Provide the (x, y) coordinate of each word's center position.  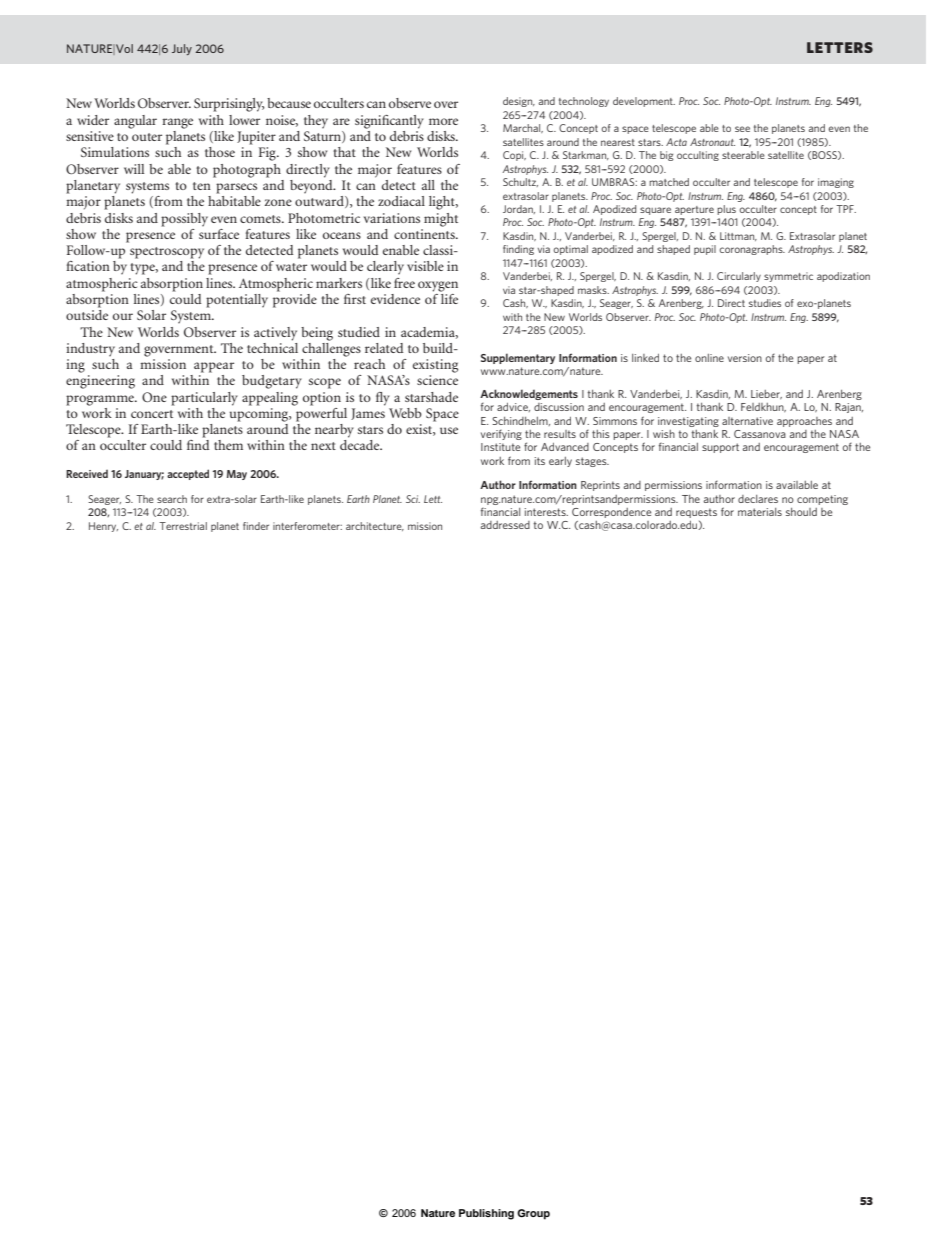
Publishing (486, 1214)
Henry (103, 527)
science (437, 380)
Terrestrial (183, 526)
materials (760, 512)
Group (533, 1214)
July (182, 49)
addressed (505, 525)
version (745, 358)
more (443, 121)
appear (214, 367)
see (742, 129)
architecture (375, 526)
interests (546, 512)
